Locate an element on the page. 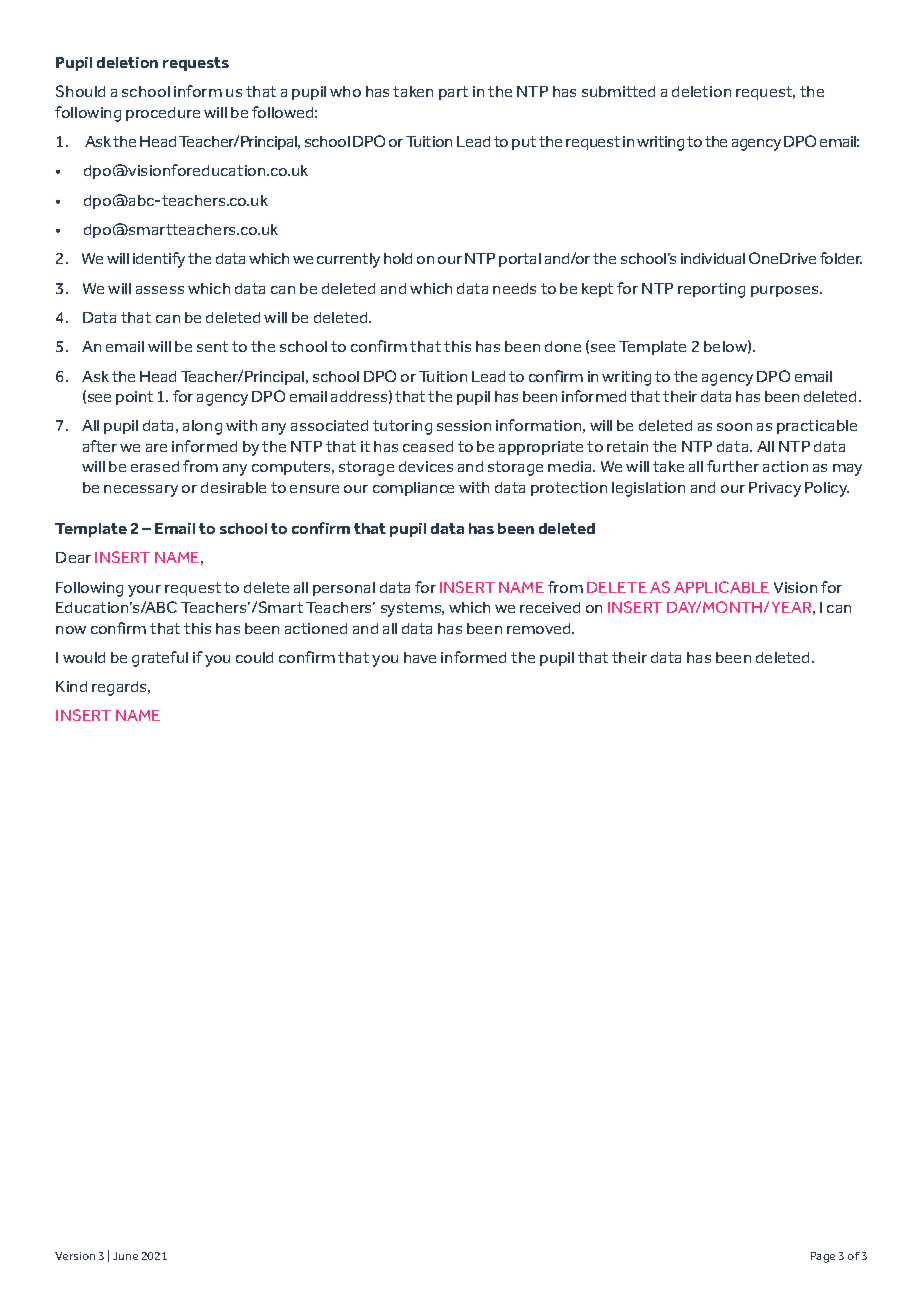 The height and width of the document is (1308, 924). APPLICABLE is located at coordinates (721, 587).
